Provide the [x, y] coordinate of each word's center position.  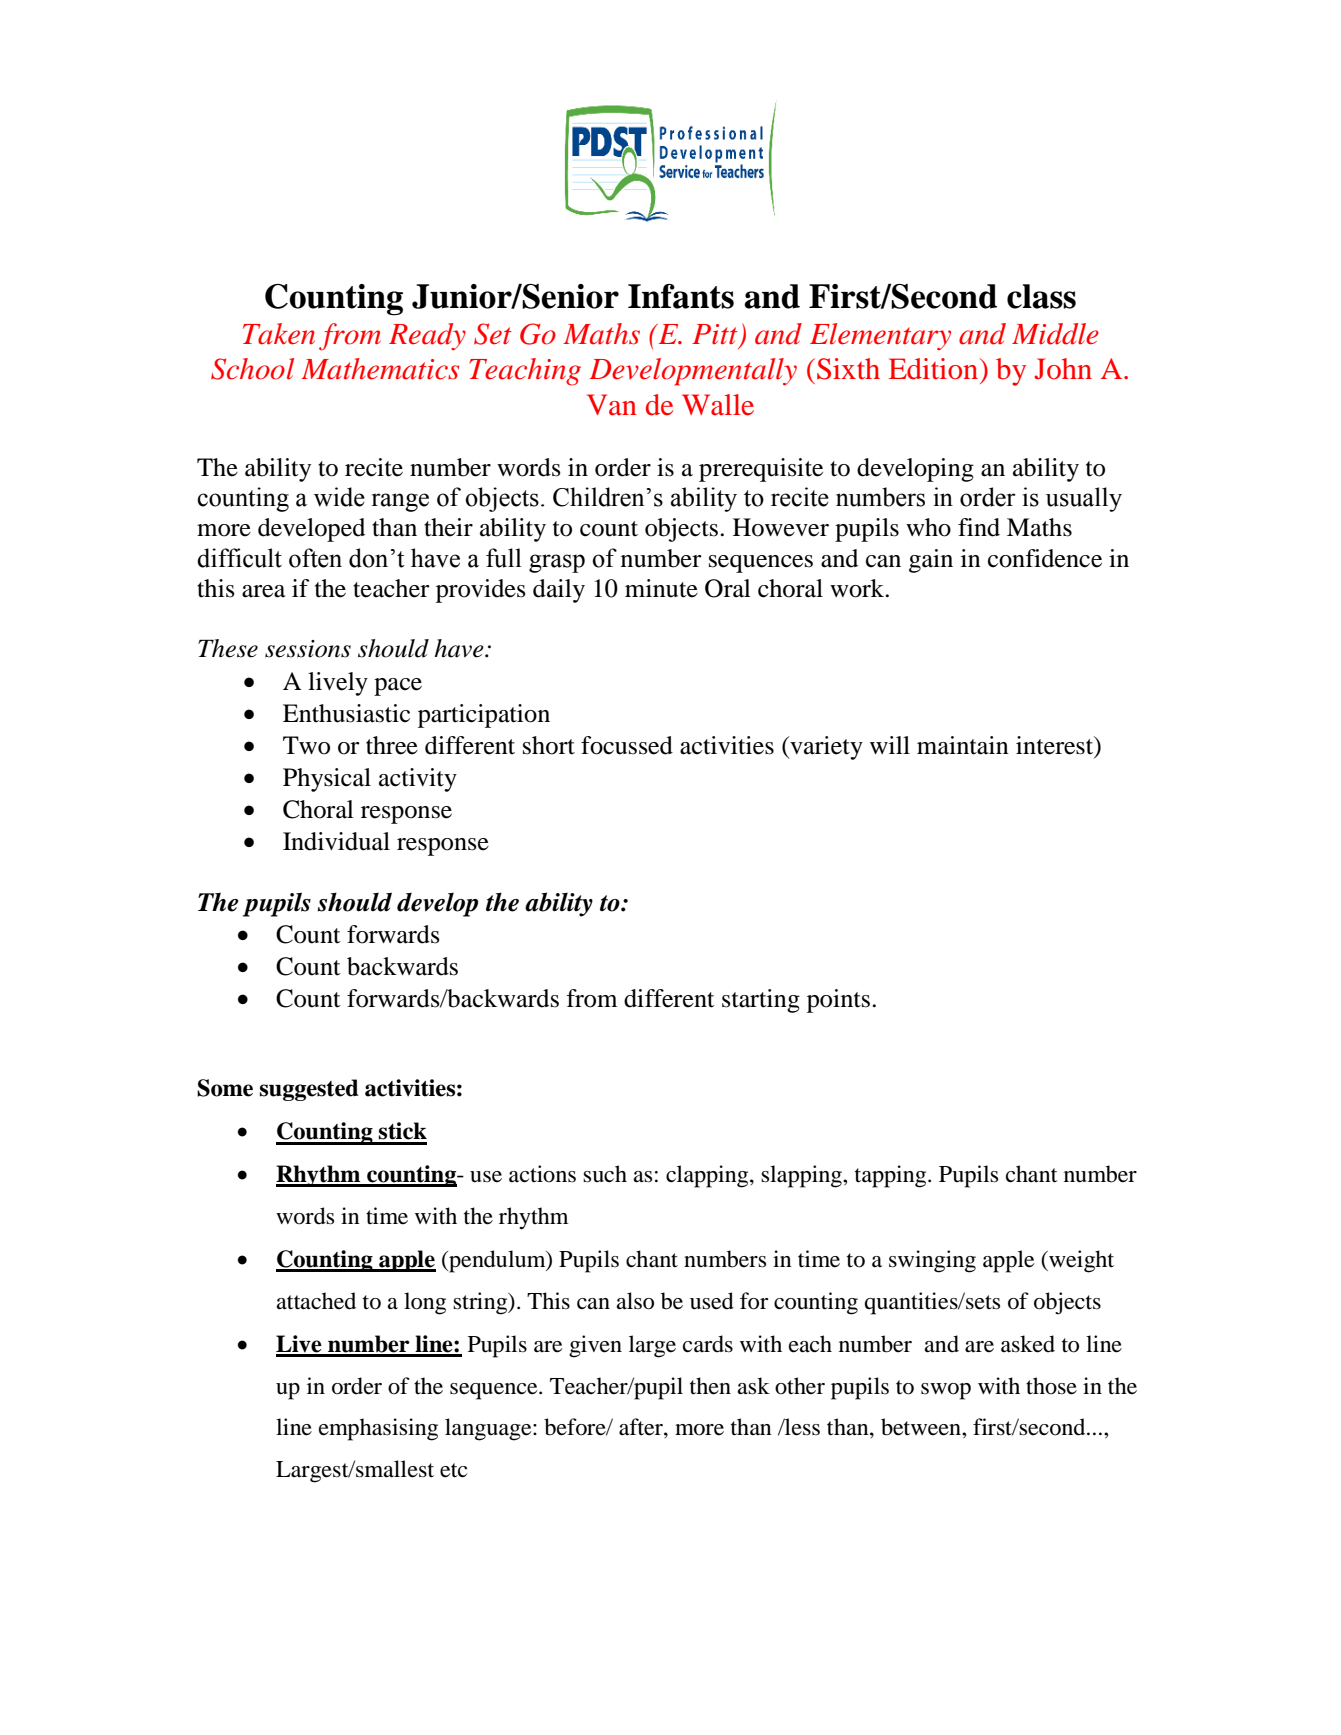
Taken [279, 334]
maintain [963, 745]
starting [761, 1001]
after [642, 1427]
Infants [681, 296]
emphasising [378, 1429]
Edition [935, 369]
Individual [336, 841]
